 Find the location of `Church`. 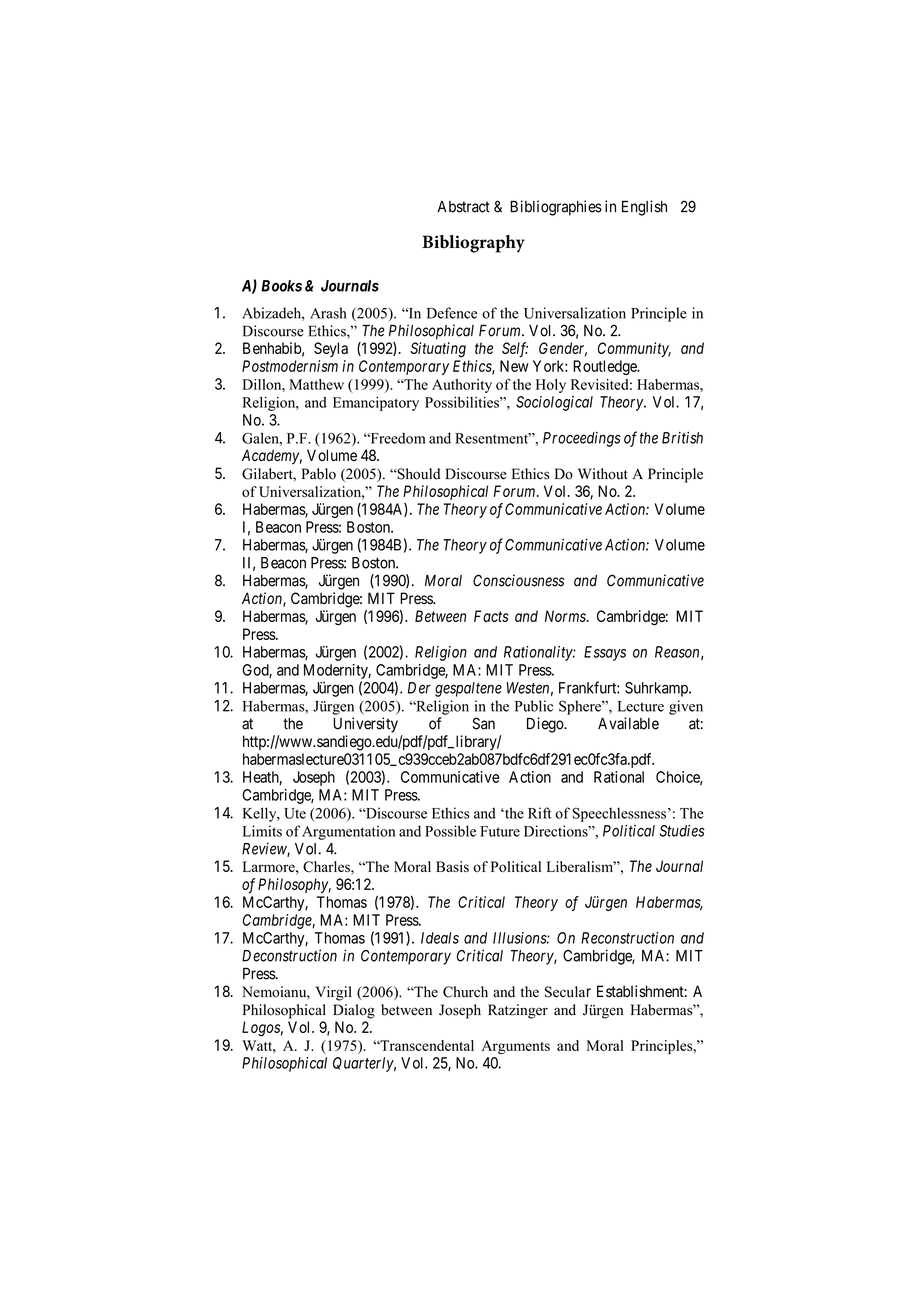

Church is located at coordinates (465, 992).
